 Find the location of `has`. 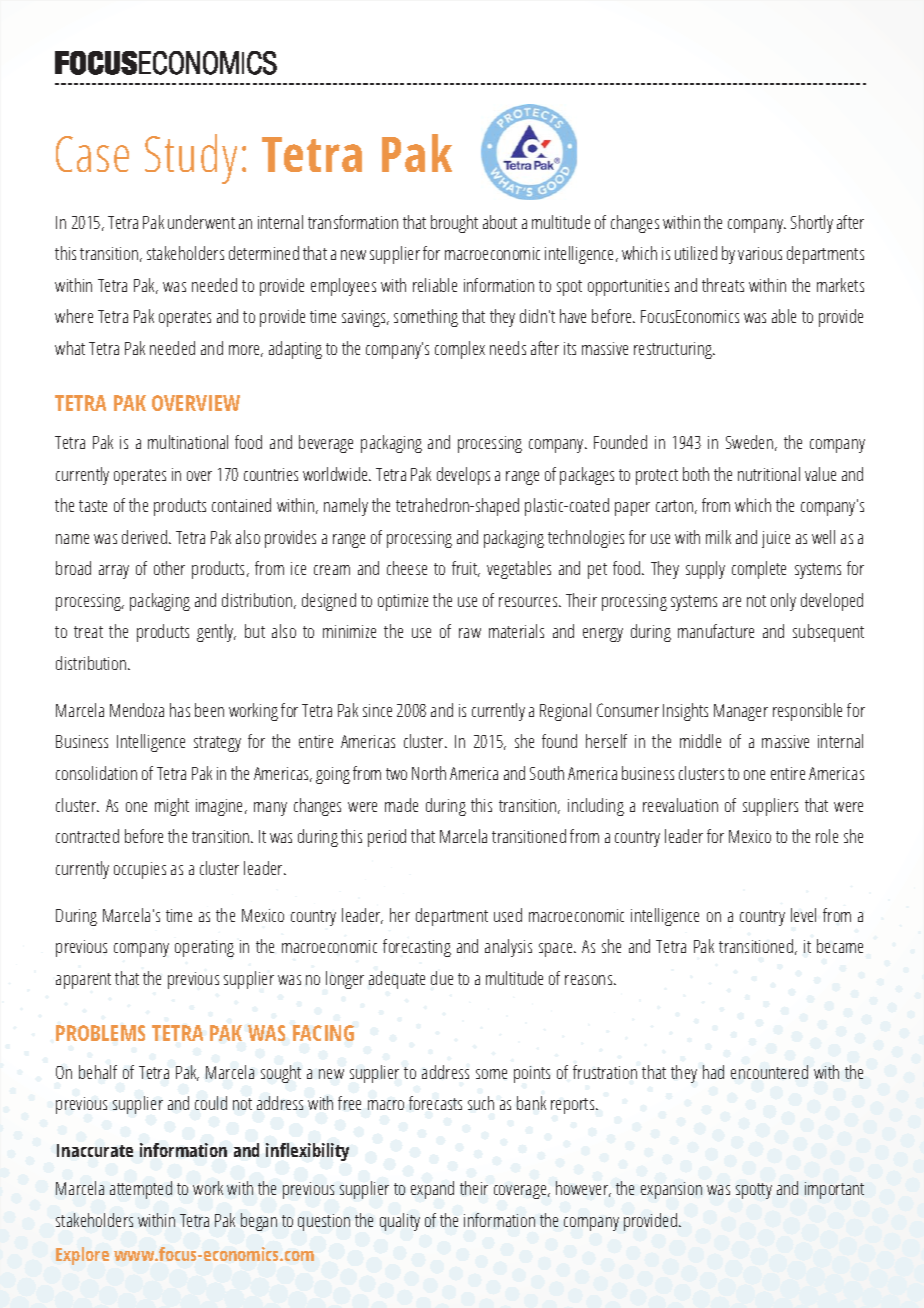

has is located at coordinates (180, 710).
